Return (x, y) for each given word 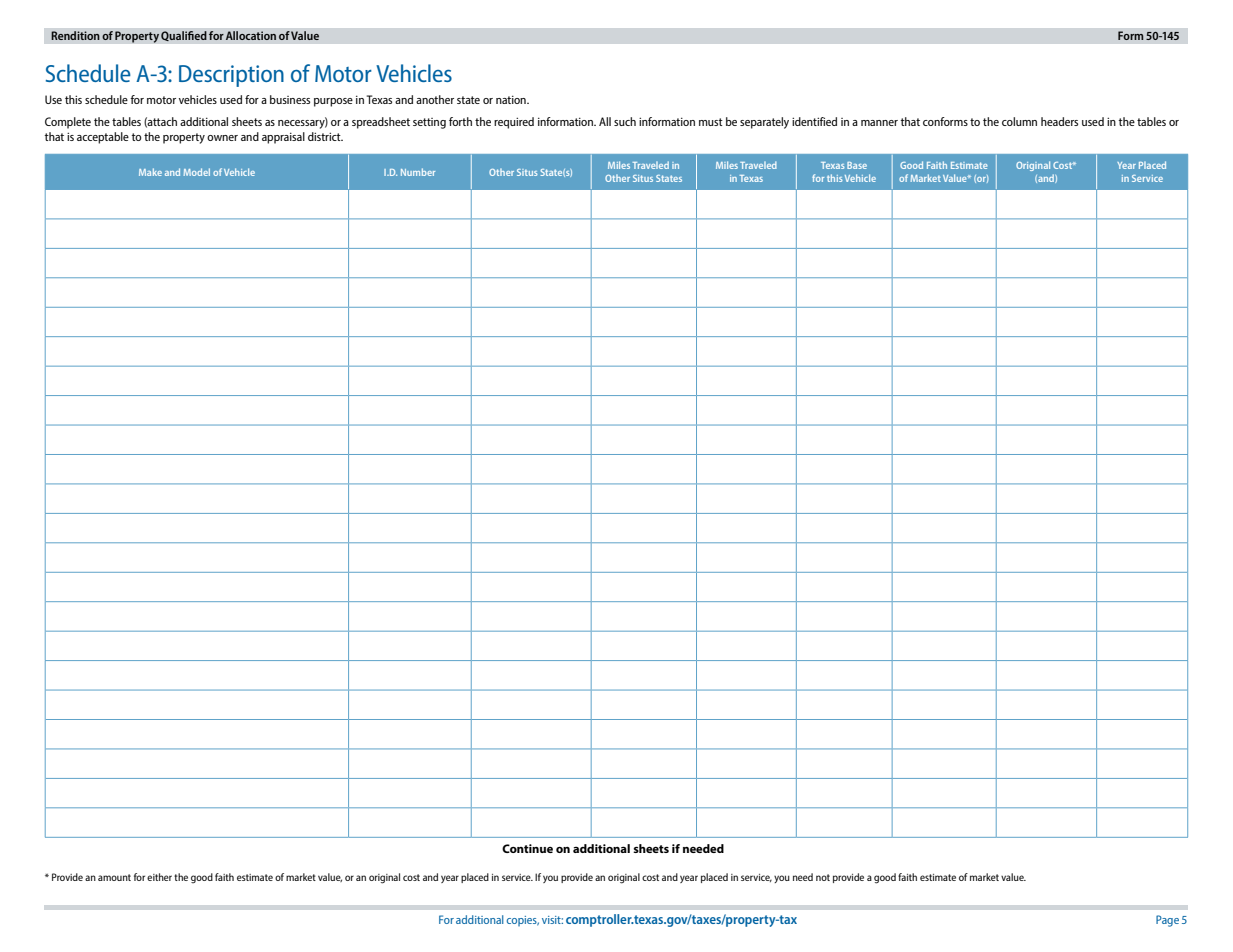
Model (197, 172)
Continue (527, 848)
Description (231, 76)
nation (512, 99)
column (1019, 121)
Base (857, 165)
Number (418, 172)
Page (1167, 921)
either (159, 877)
